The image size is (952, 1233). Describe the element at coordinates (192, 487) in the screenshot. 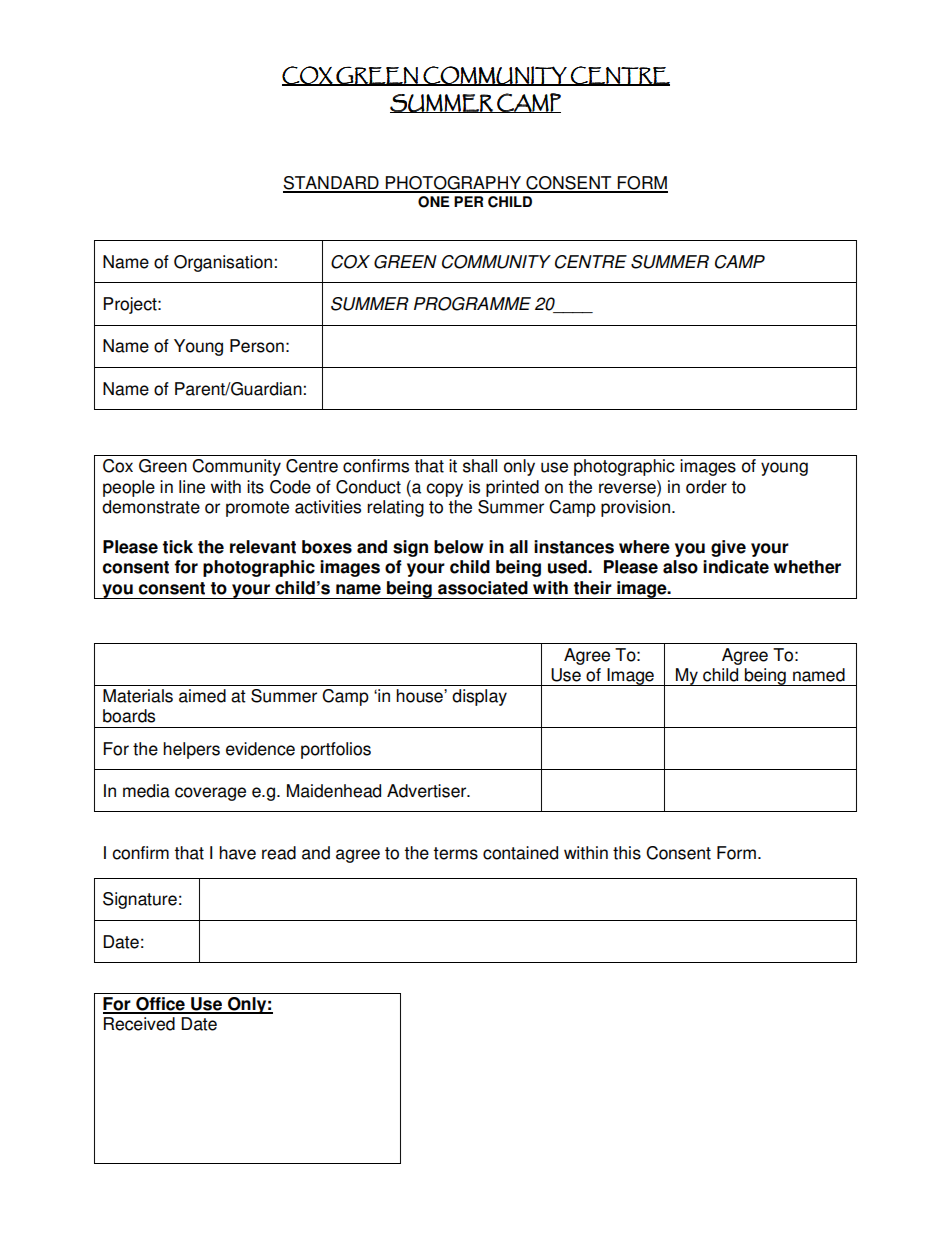

I see `line` at that location.
